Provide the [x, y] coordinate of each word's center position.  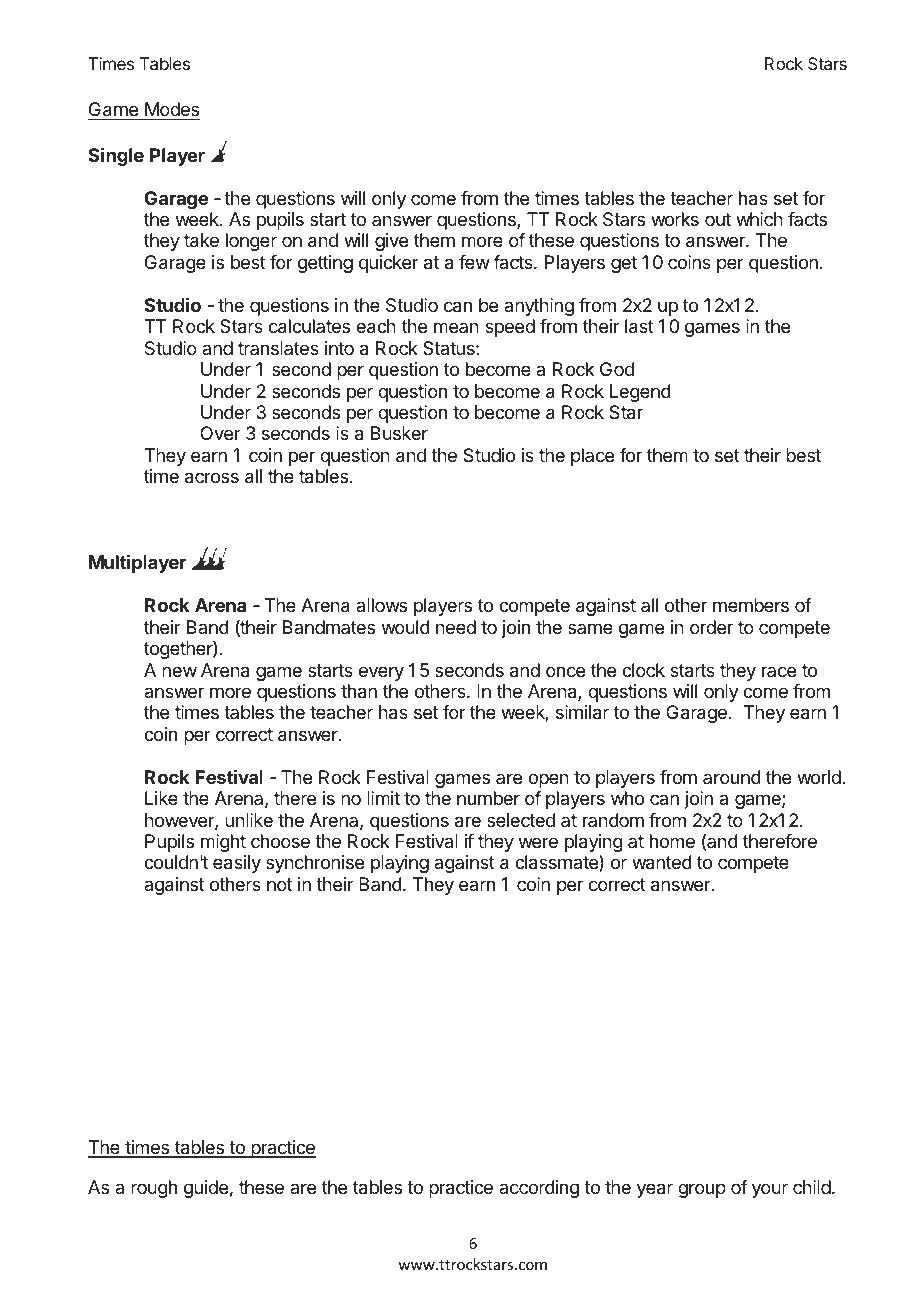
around [732, 777]
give [391, 242]
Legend [640, 393]
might [223, 843]
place [592, 457]
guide [206, 1189]
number [488, 798]
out [718, 219]
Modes [172, 109]
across [212, 478]
